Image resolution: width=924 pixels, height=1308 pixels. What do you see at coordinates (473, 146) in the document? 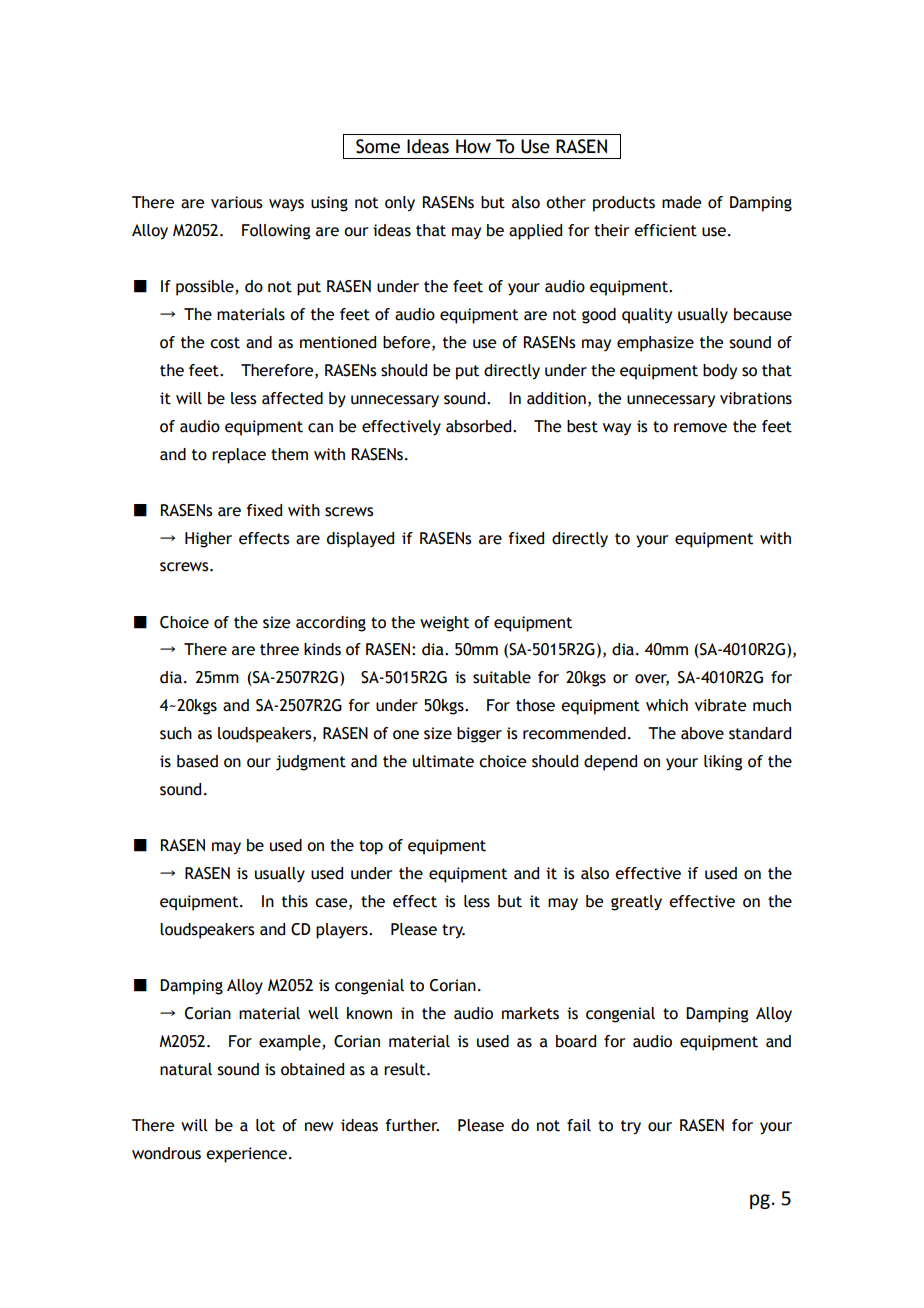
I see `How` at bounding box center [473, 146].
